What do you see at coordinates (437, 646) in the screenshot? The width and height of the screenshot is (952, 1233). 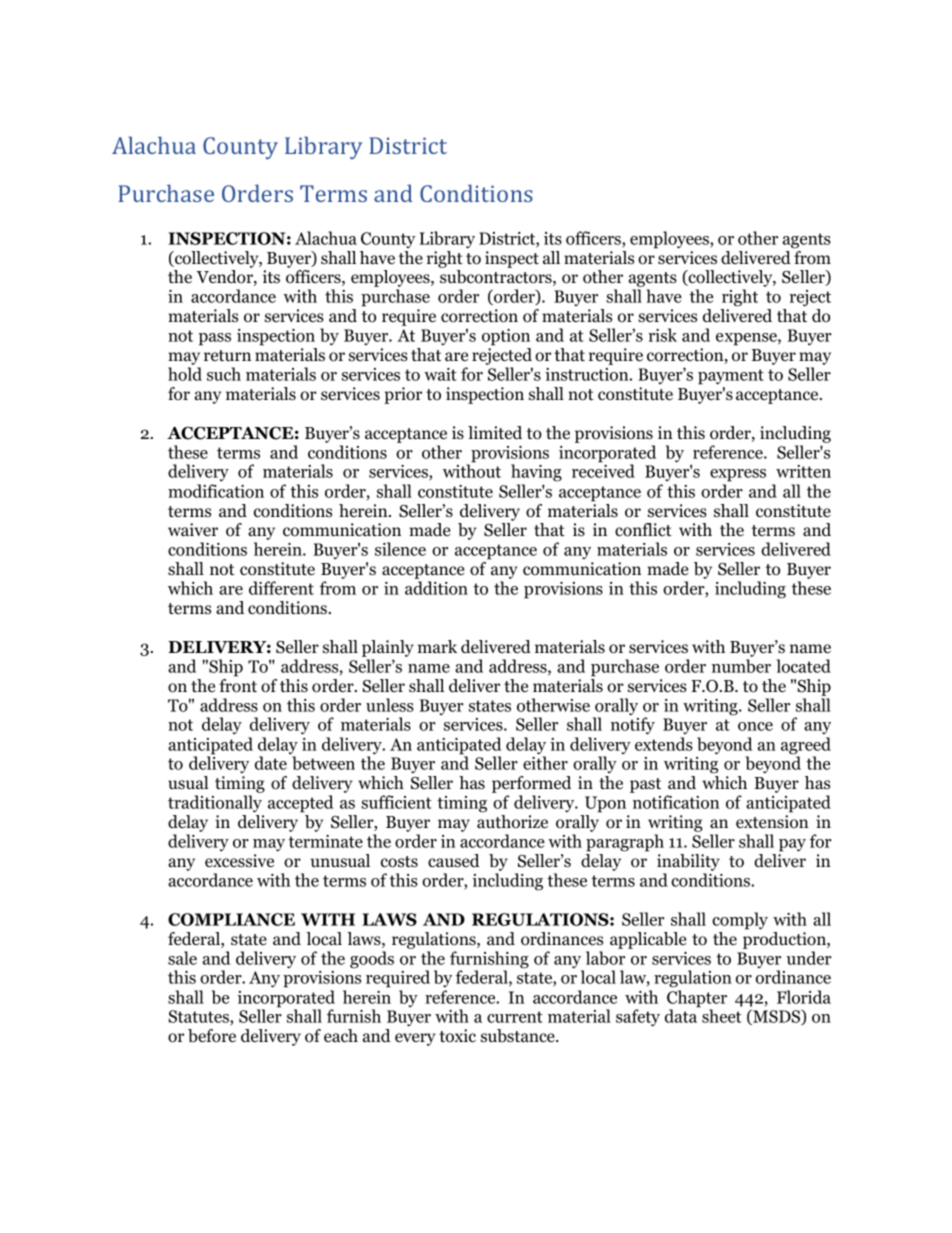 I see `mark` at bounding box center [437, 646].
